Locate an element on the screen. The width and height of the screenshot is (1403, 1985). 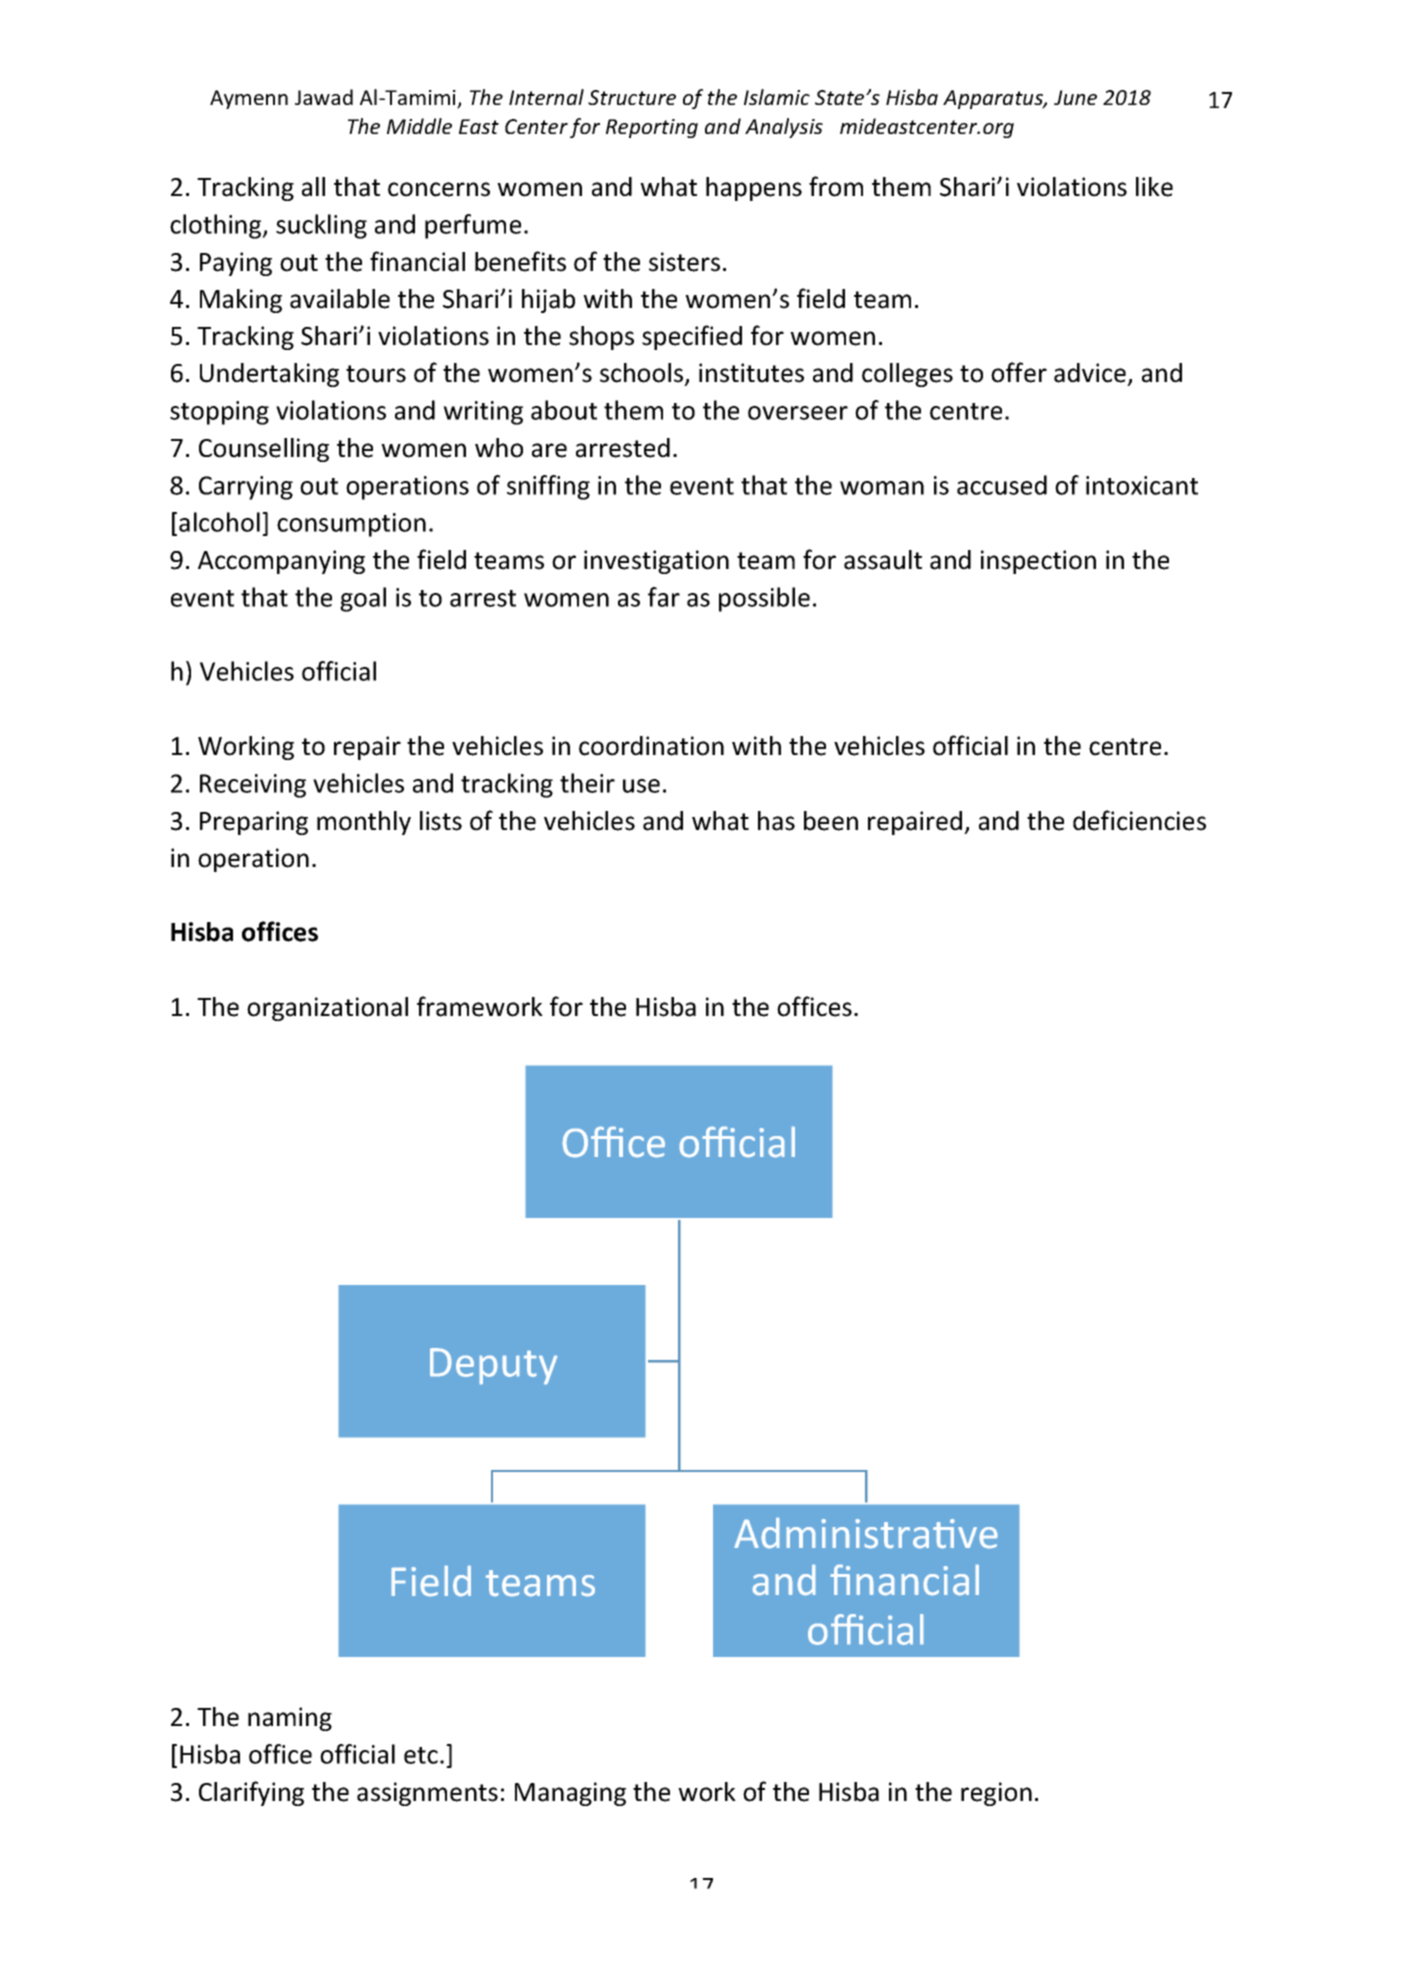
naming is located at coordinates (290, 1719).
